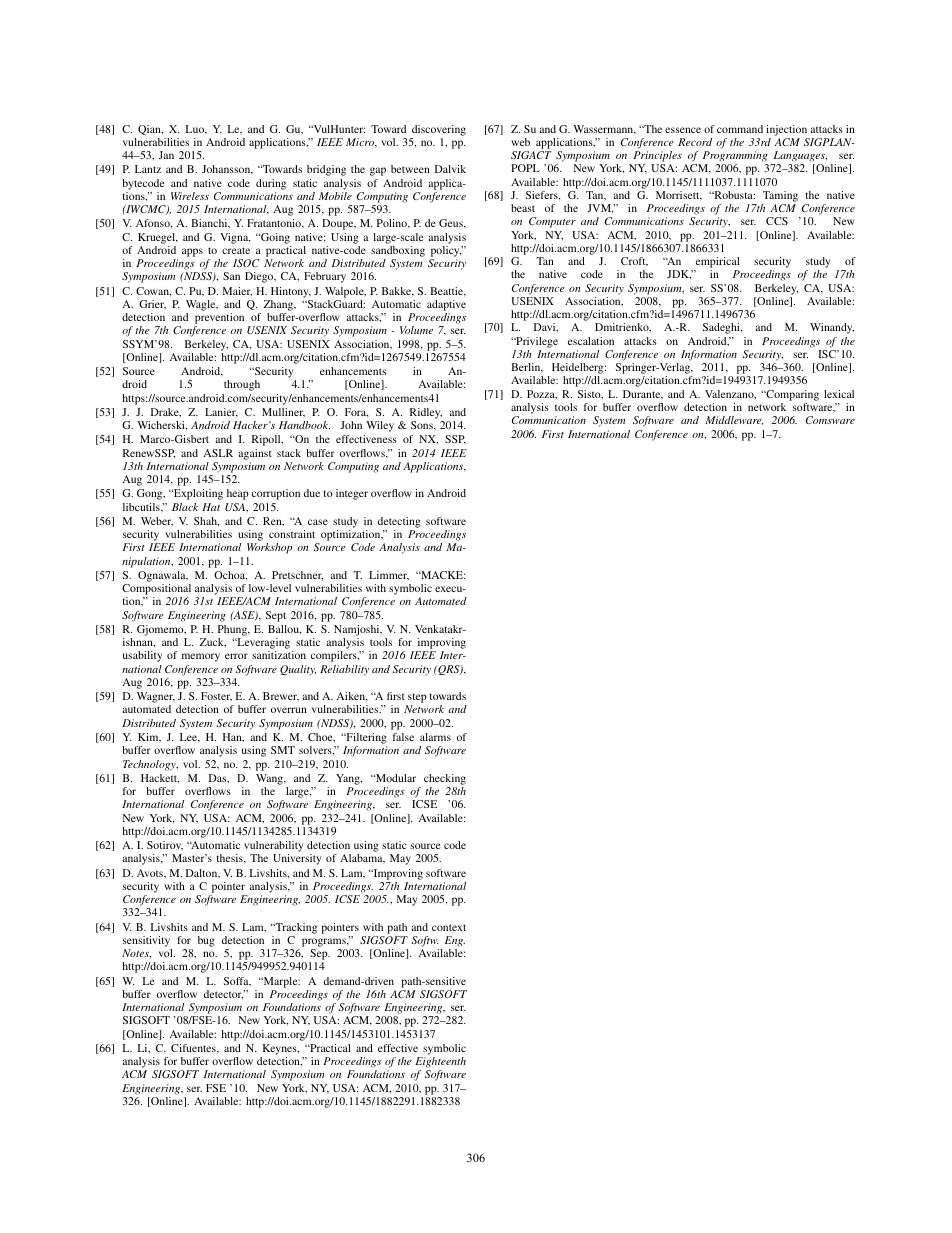 Image resolution: width=952 pixels, height=1233 pixels. Describe the element at coordinates (440, 1064) in the screenshot. I see `Eighteenth` at that location.
